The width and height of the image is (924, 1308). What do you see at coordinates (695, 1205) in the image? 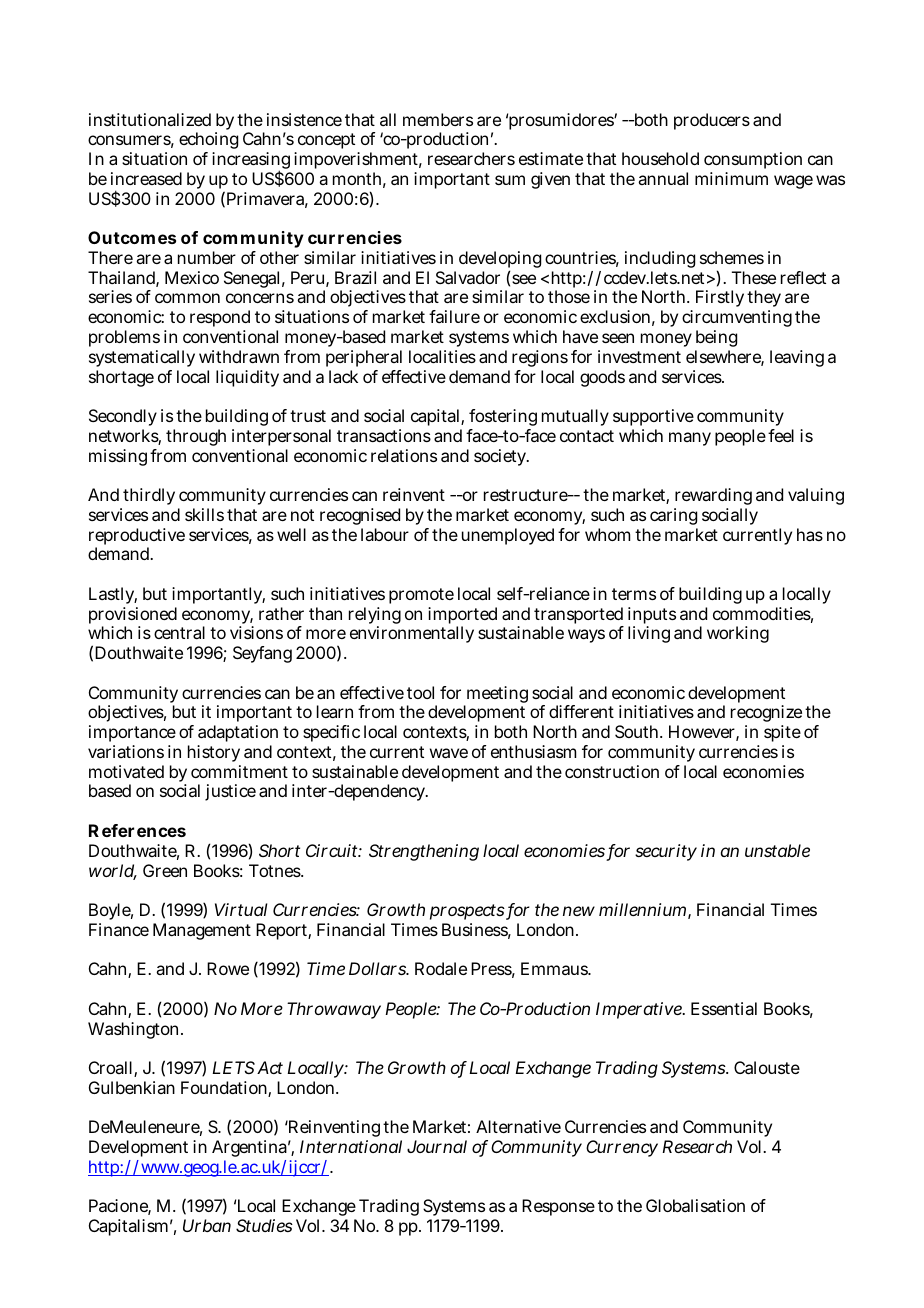
I see `Globalisation` at bounding box center [695, 1205].
